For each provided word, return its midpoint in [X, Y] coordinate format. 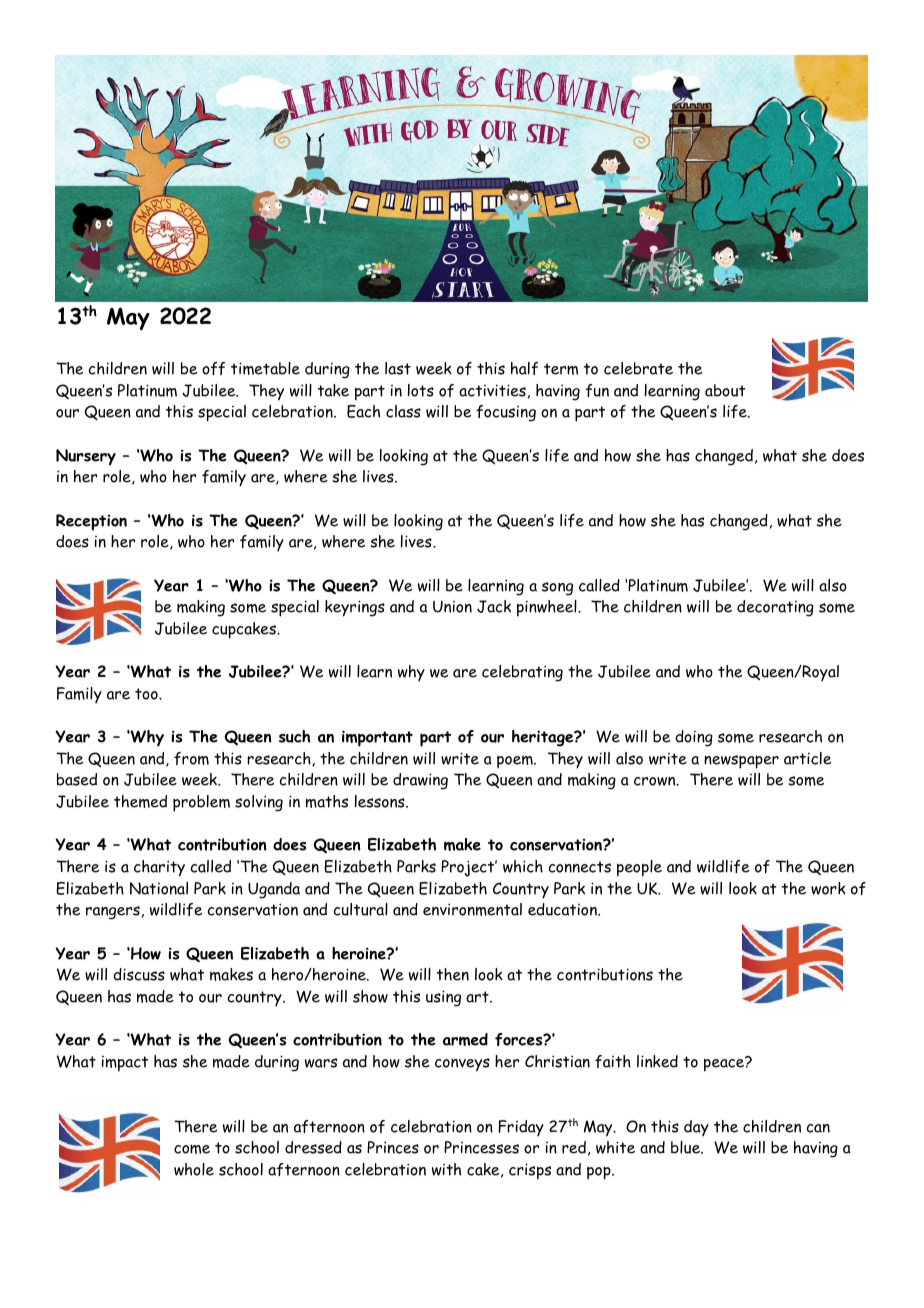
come [192, 1149]
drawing [420, 781]
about [725, 390]
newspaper [741, 762]
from [191, 758]
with [446, 1169]
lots [421, 390]
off [213, 368]
